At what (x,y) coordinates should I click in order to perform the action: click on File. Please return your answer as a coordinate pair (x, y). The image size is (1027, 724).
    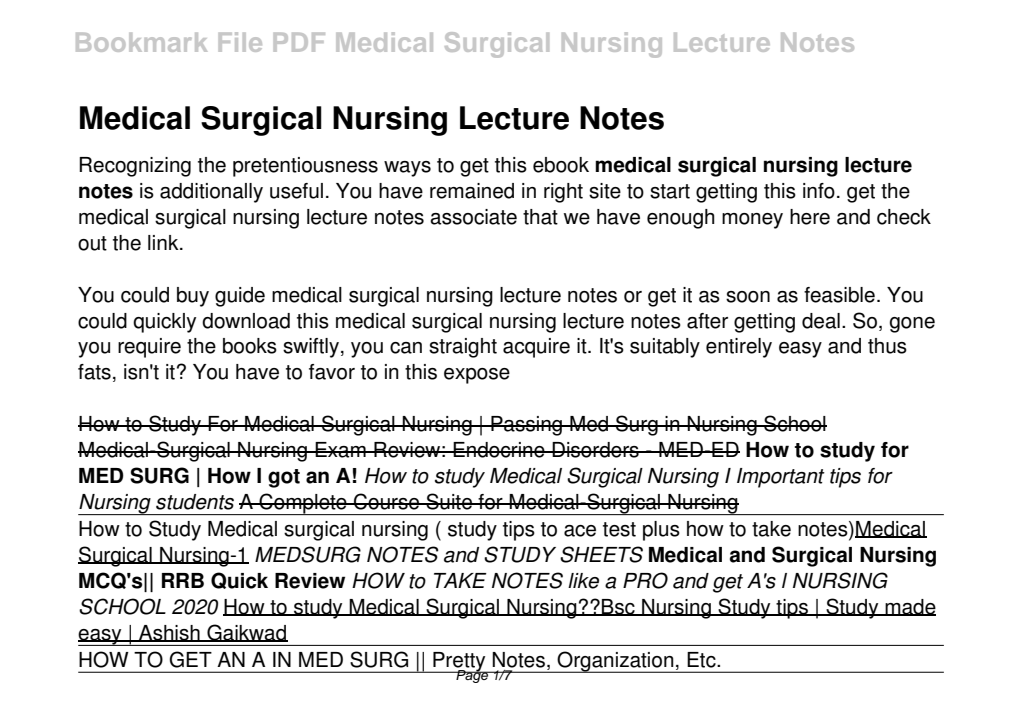
    Looking at the image, I should click on (240, 42).
